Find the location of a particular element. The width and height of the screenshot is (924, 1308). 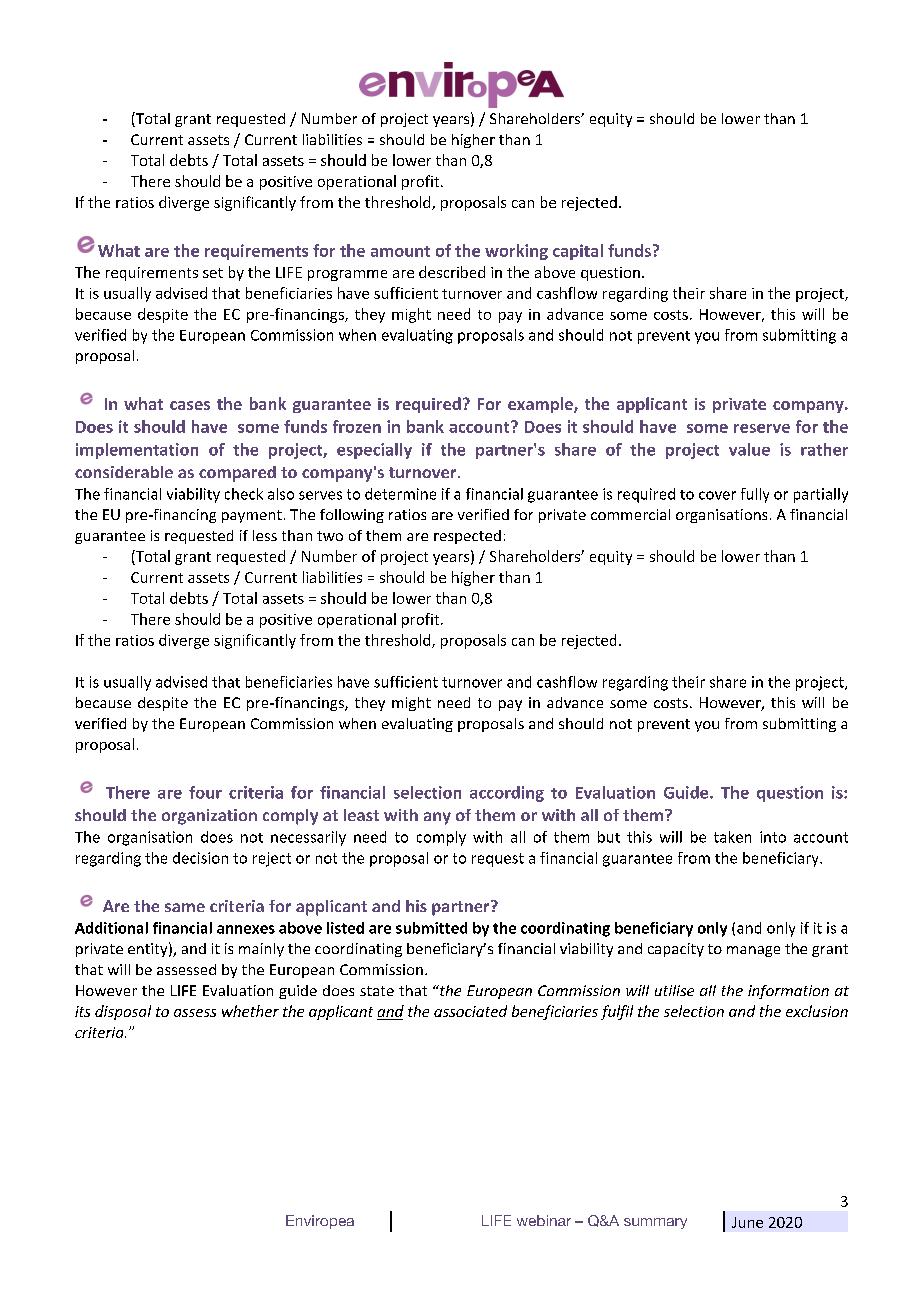

submitted is located at coordinates (431, 928).
